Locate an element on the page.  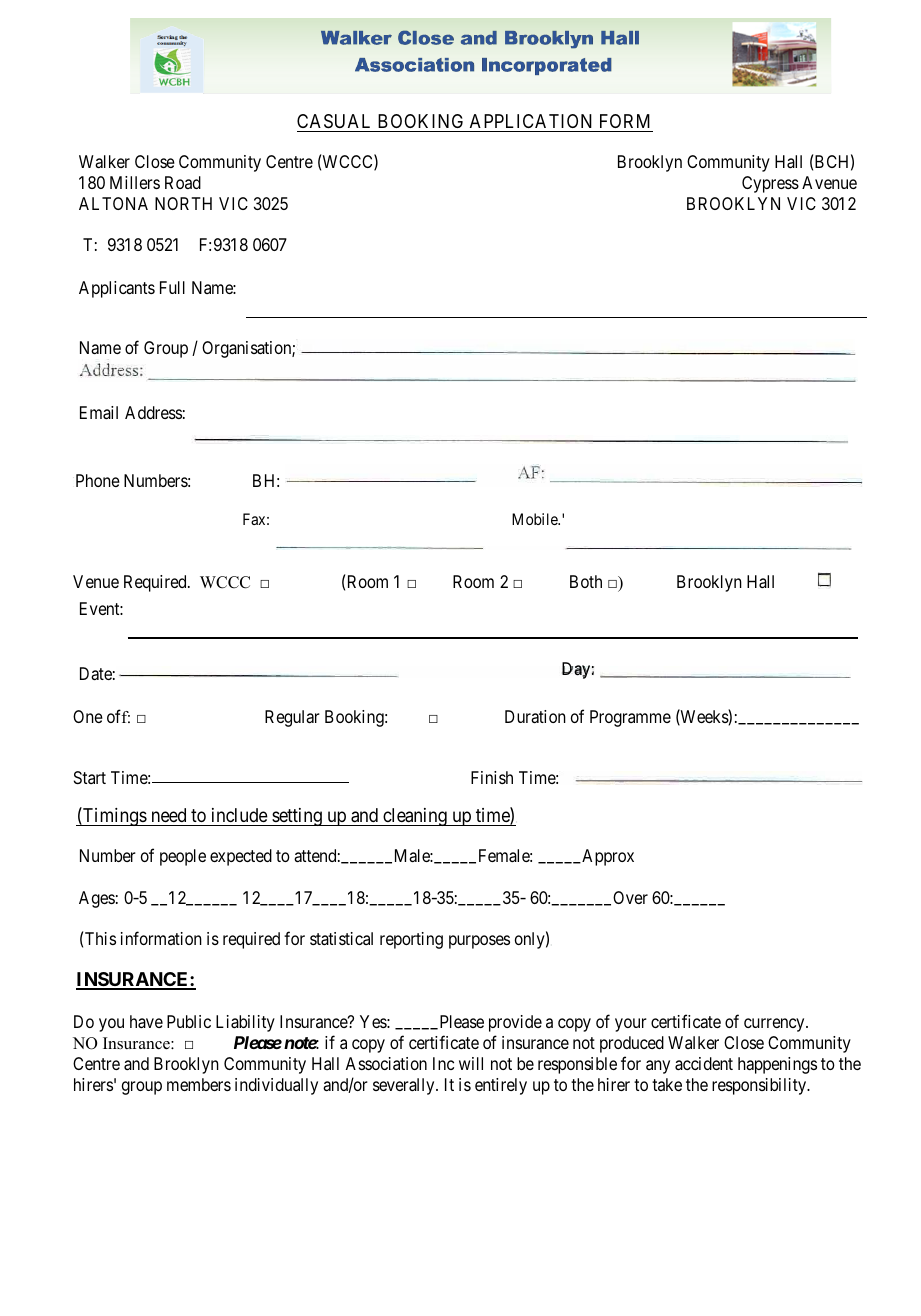
Programme is located at coordinates (630, 718).
